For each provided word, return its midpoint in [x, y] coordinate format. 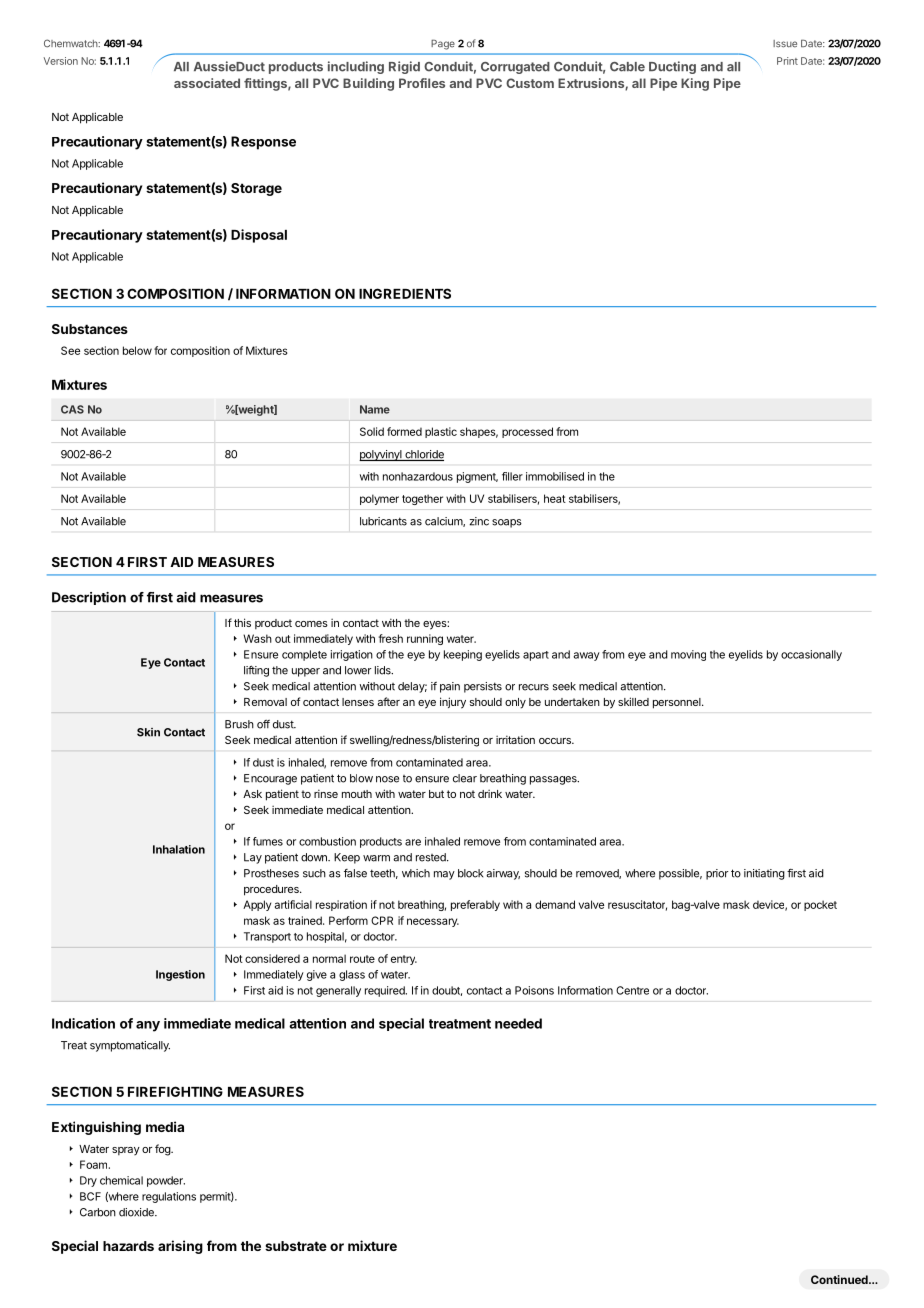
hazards [128, 1246]
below [137, 350]
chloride [423, 455]
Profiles [422, 83]
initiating [764, 874]
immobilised [555, 476]
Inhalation [179, 849]
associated [207, 83]
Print [787, 61]
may [444, 875]
